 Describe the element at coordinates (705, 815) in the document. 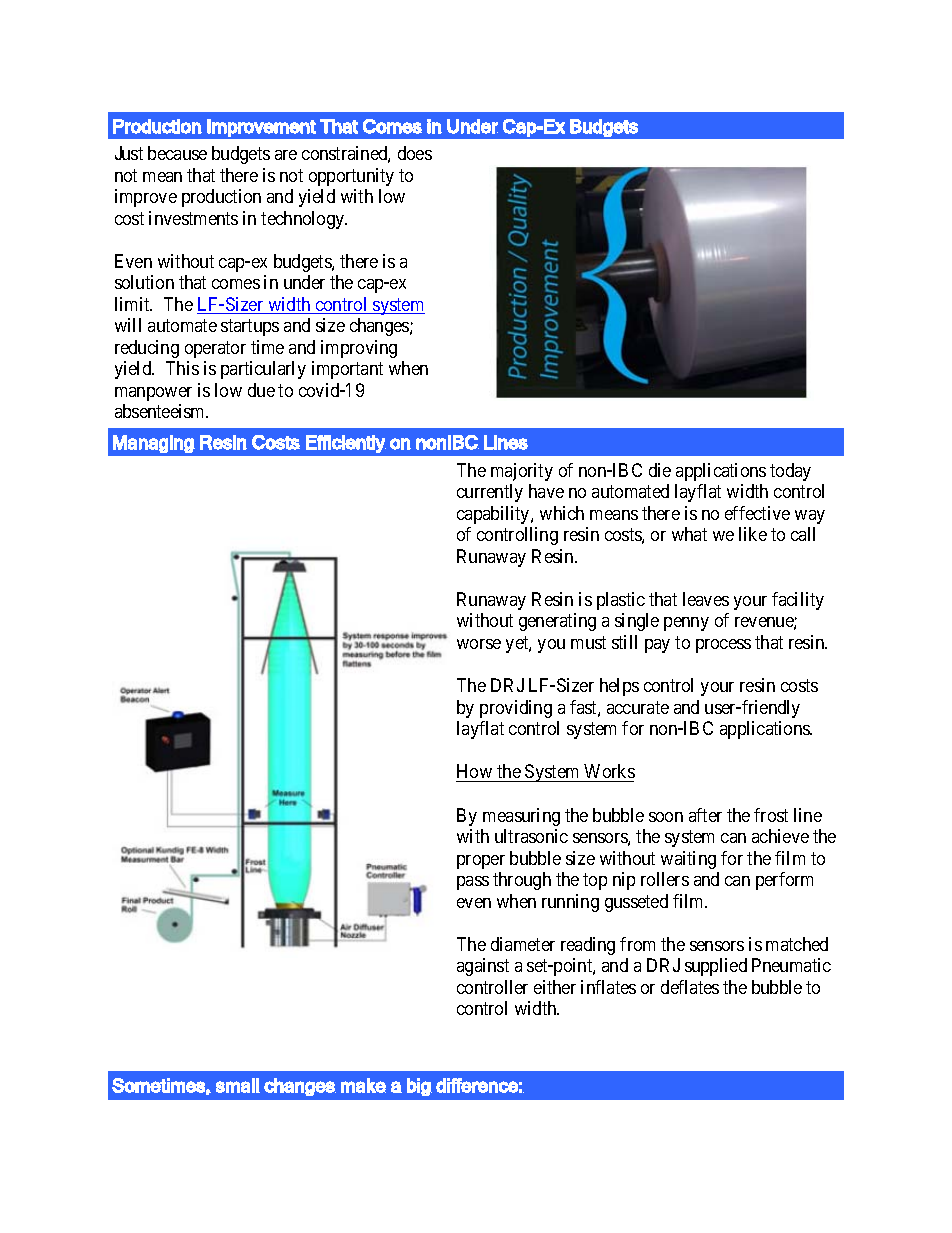

I see `after` at that location.
